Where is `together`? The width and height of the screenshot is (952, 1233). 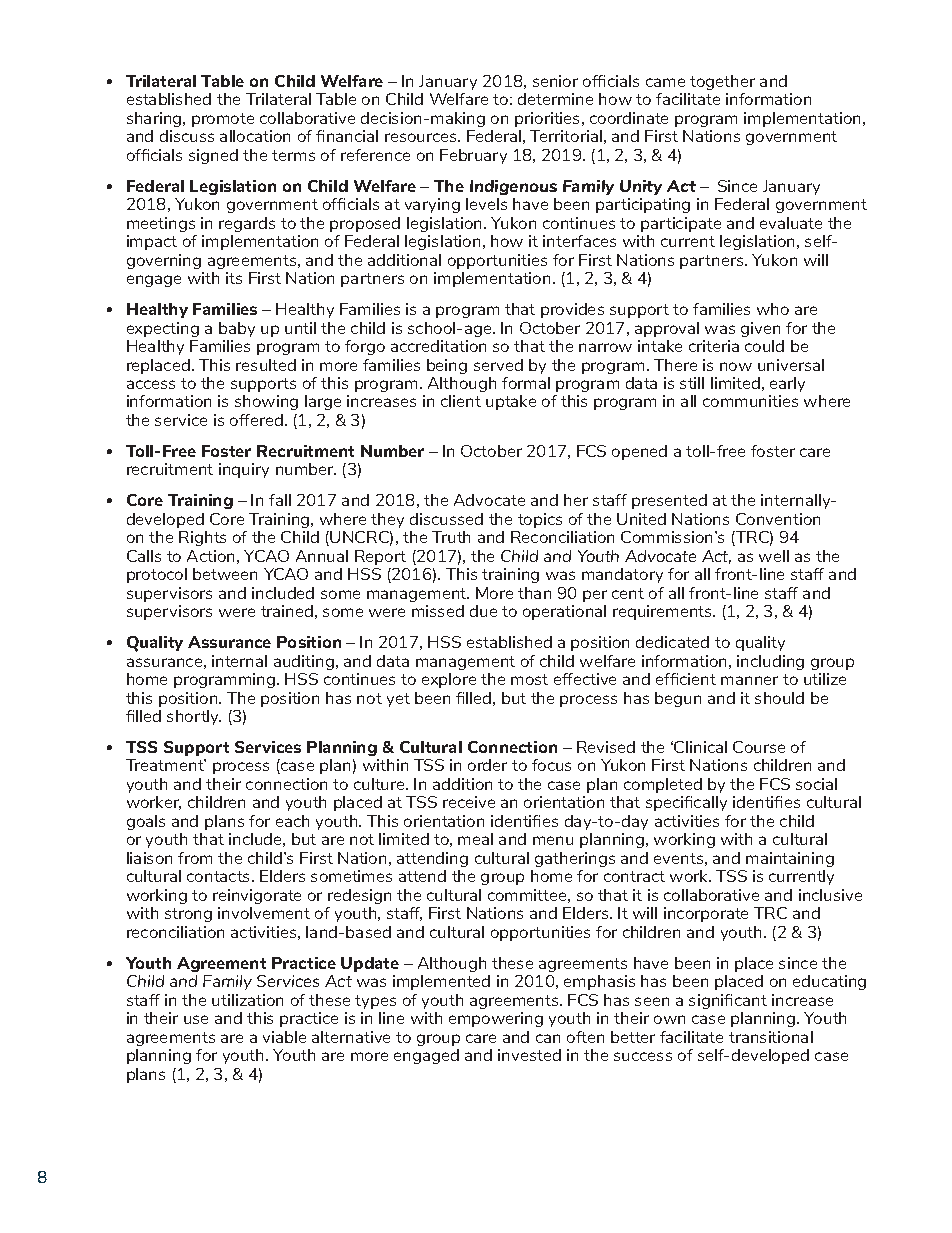
together is located at coordinates (722, 82).
